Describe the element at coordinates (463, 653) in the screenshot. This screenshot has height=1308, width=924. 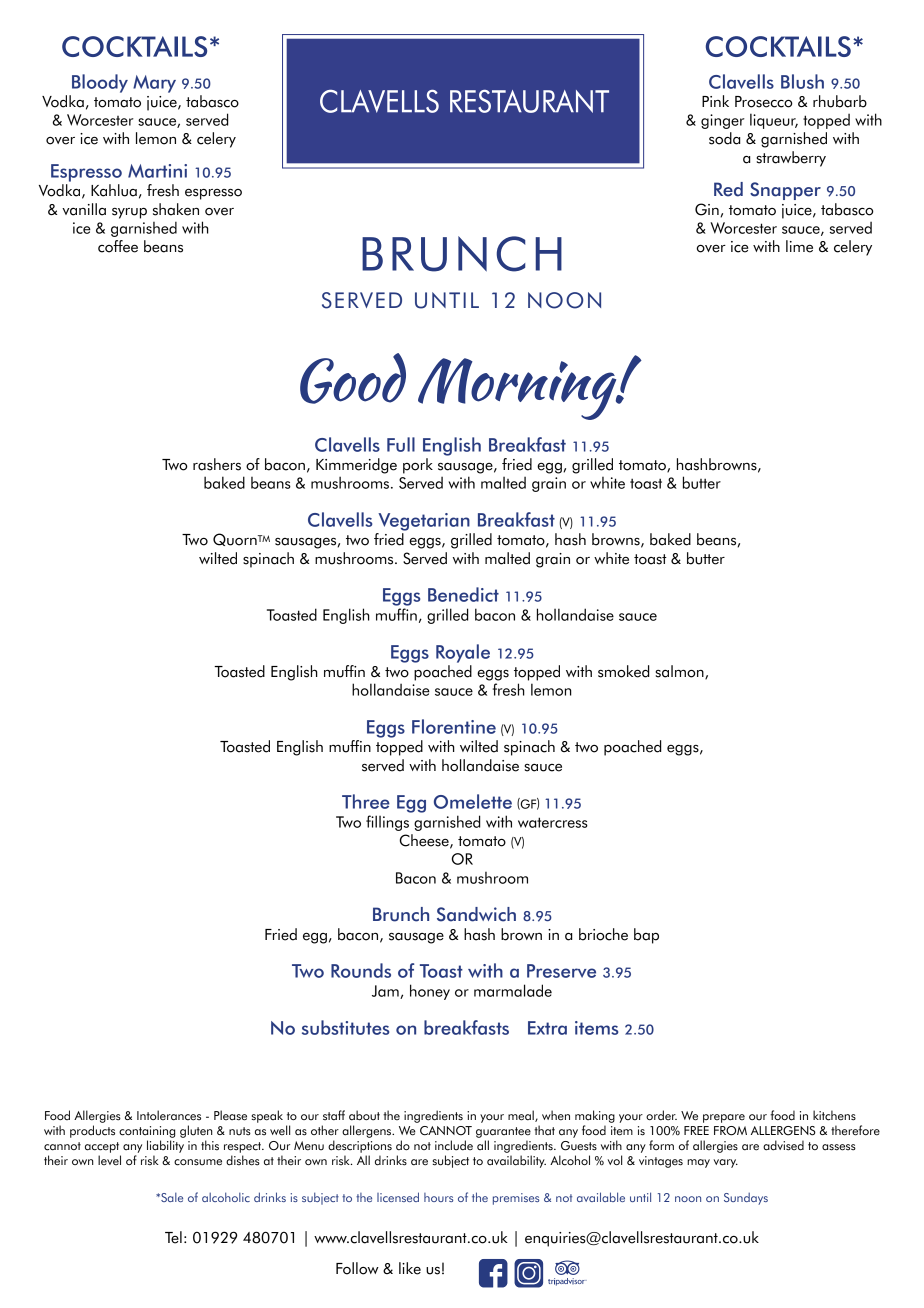
I see `Royale` at that location.
